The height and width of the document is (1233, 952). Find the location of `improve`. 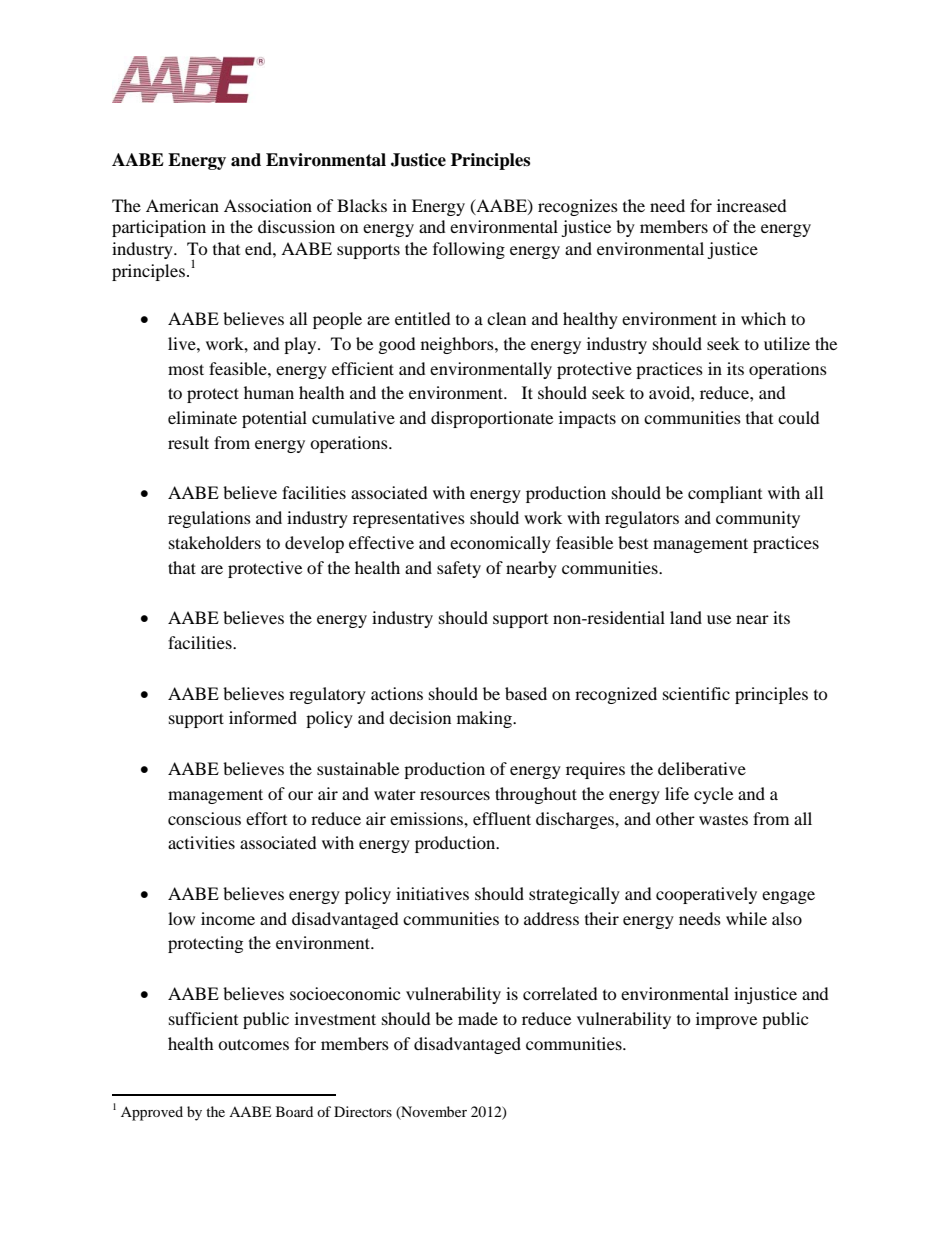

improve is located at coordinates (726, 1020).
